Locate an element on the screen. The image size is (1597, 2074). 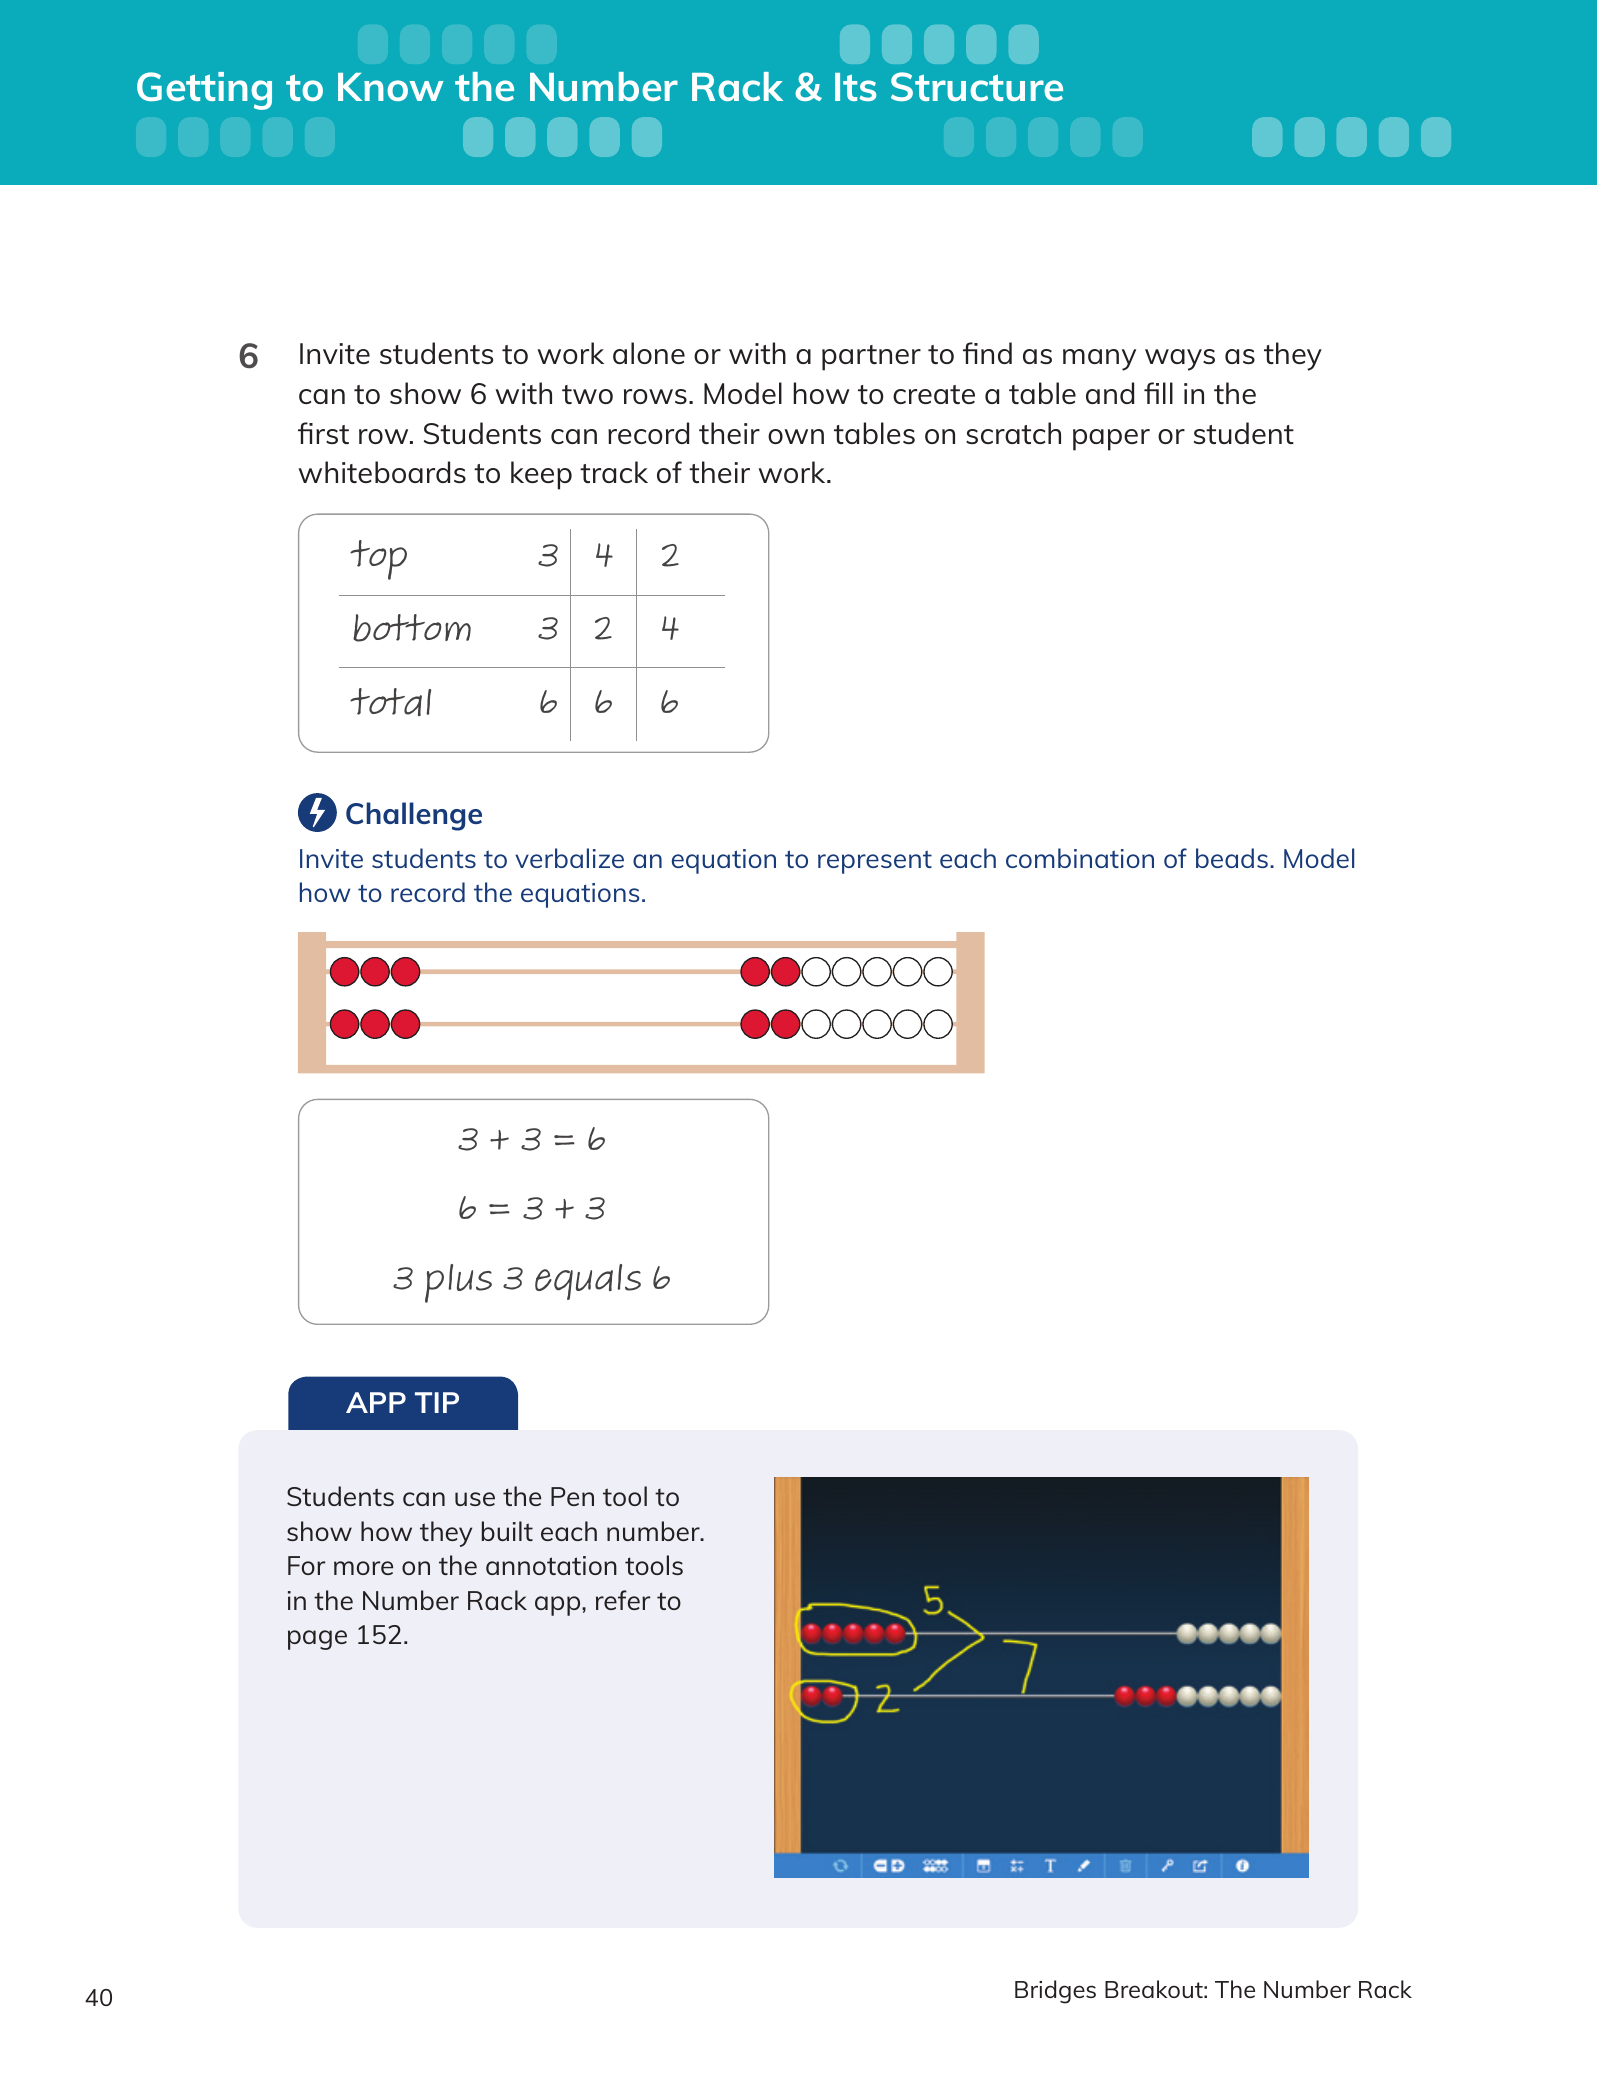
Know is located at coordinates (391, 87).
